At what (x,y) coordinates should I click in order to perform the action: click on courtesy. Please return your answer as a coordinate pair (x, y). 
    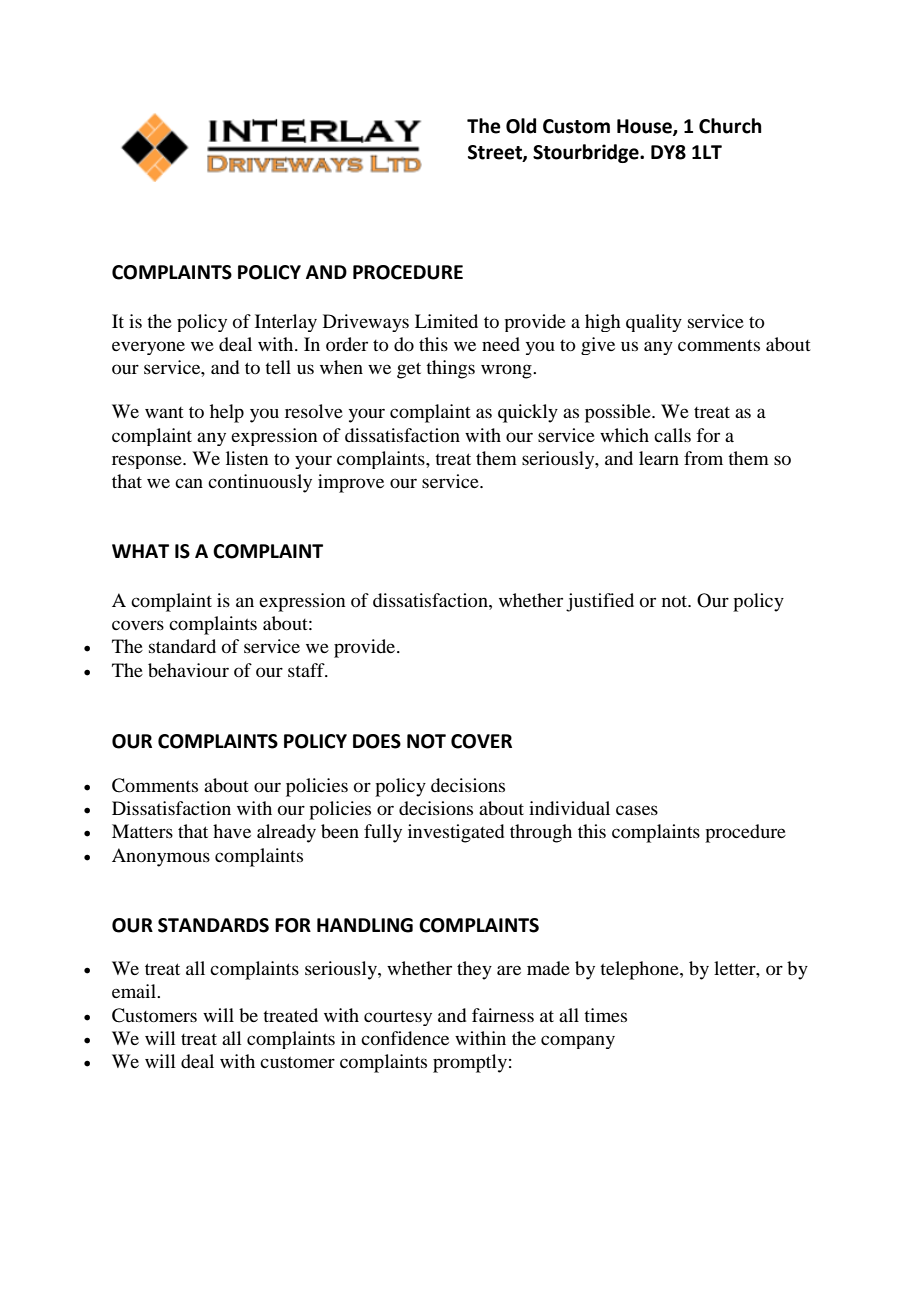
    Looking at the image, I should click on (398, 1018).
